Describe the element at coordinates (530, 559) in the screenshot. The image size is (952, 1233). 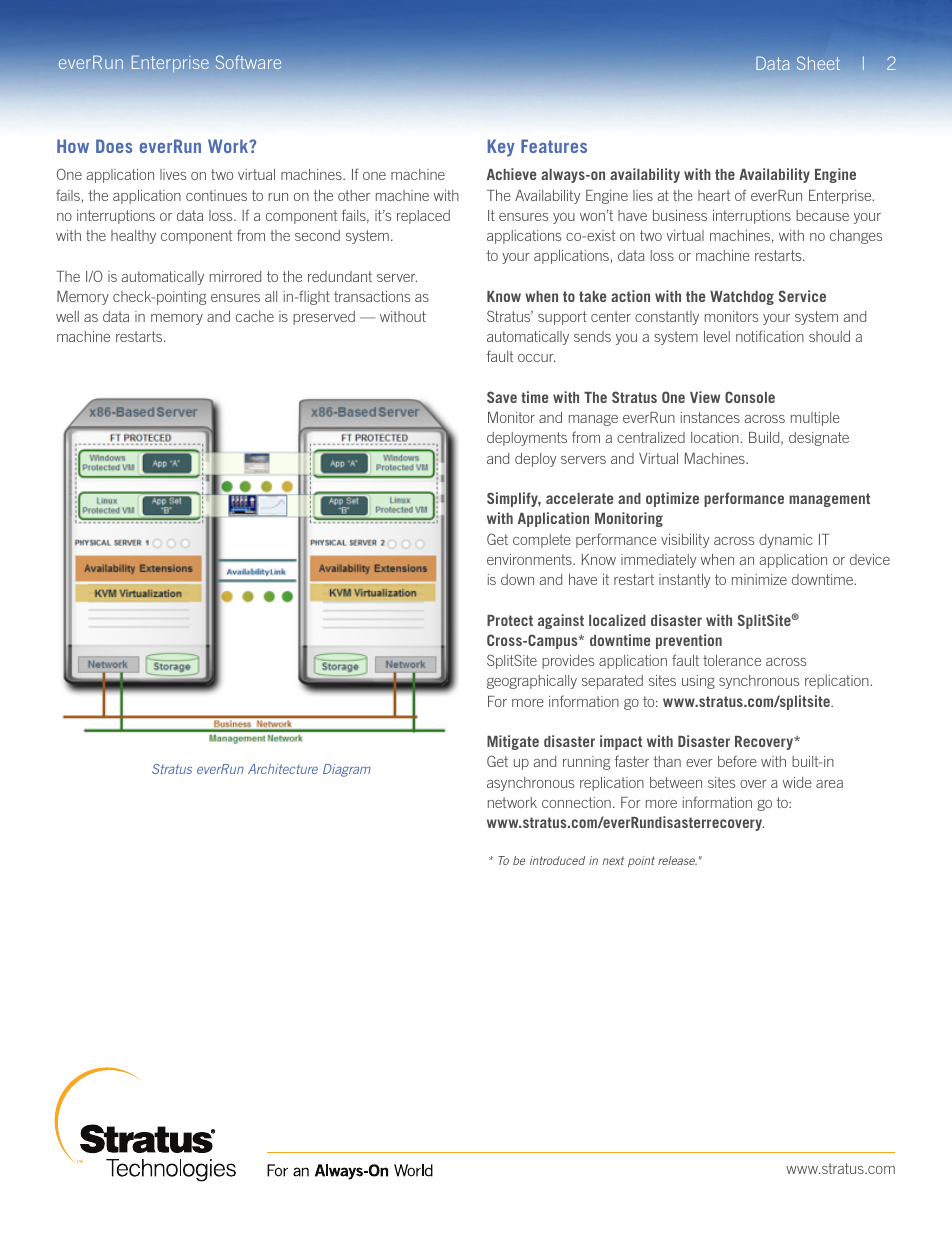
I see `environments` at that location.
